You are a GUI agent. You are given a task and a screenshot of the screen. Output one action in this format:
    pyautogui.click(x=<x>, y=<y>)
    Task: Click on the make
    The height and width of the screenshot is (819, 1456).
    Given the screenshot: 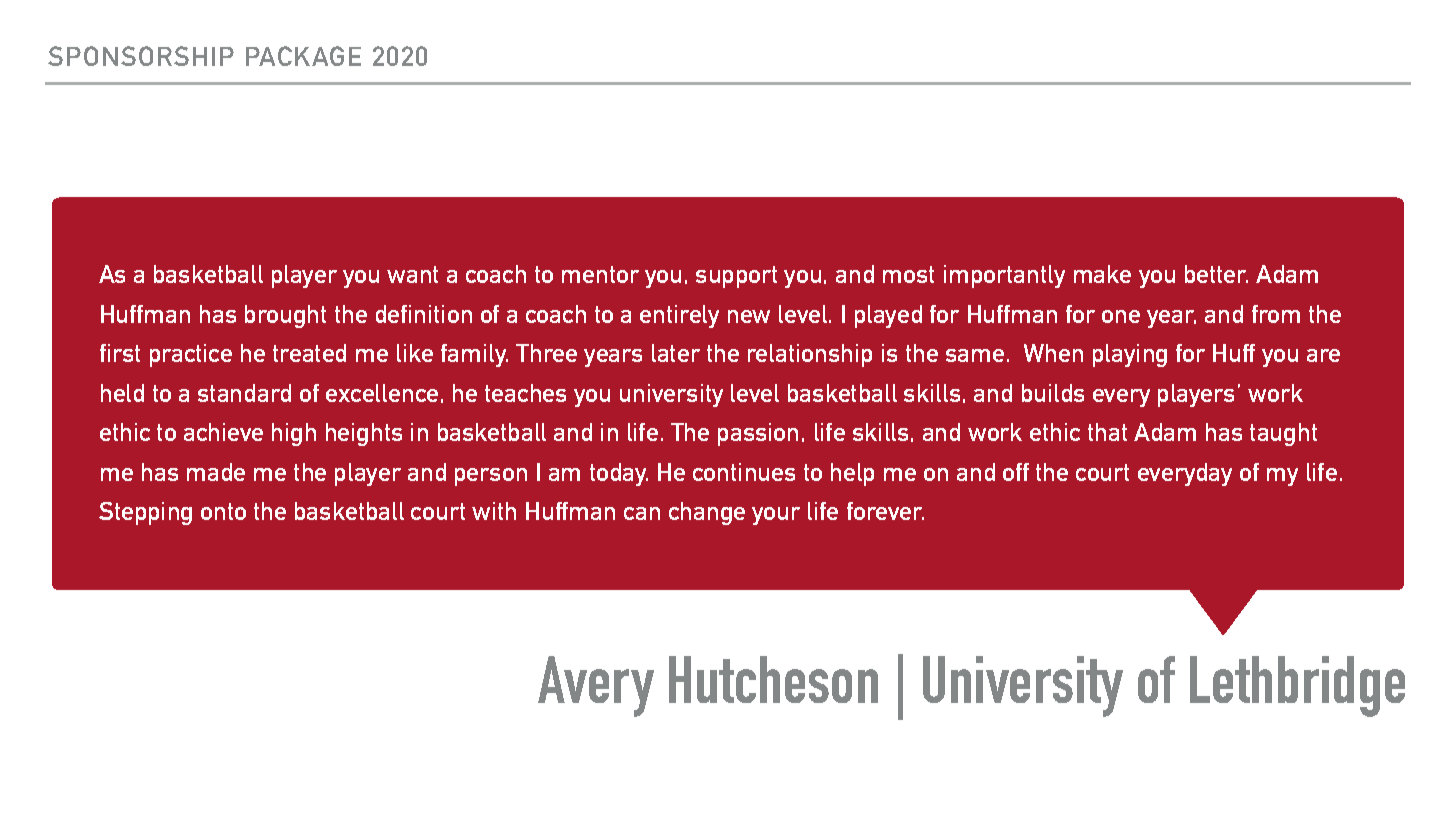 What is the action you would take?
    pyautogui.click(x=1102, y=274)
